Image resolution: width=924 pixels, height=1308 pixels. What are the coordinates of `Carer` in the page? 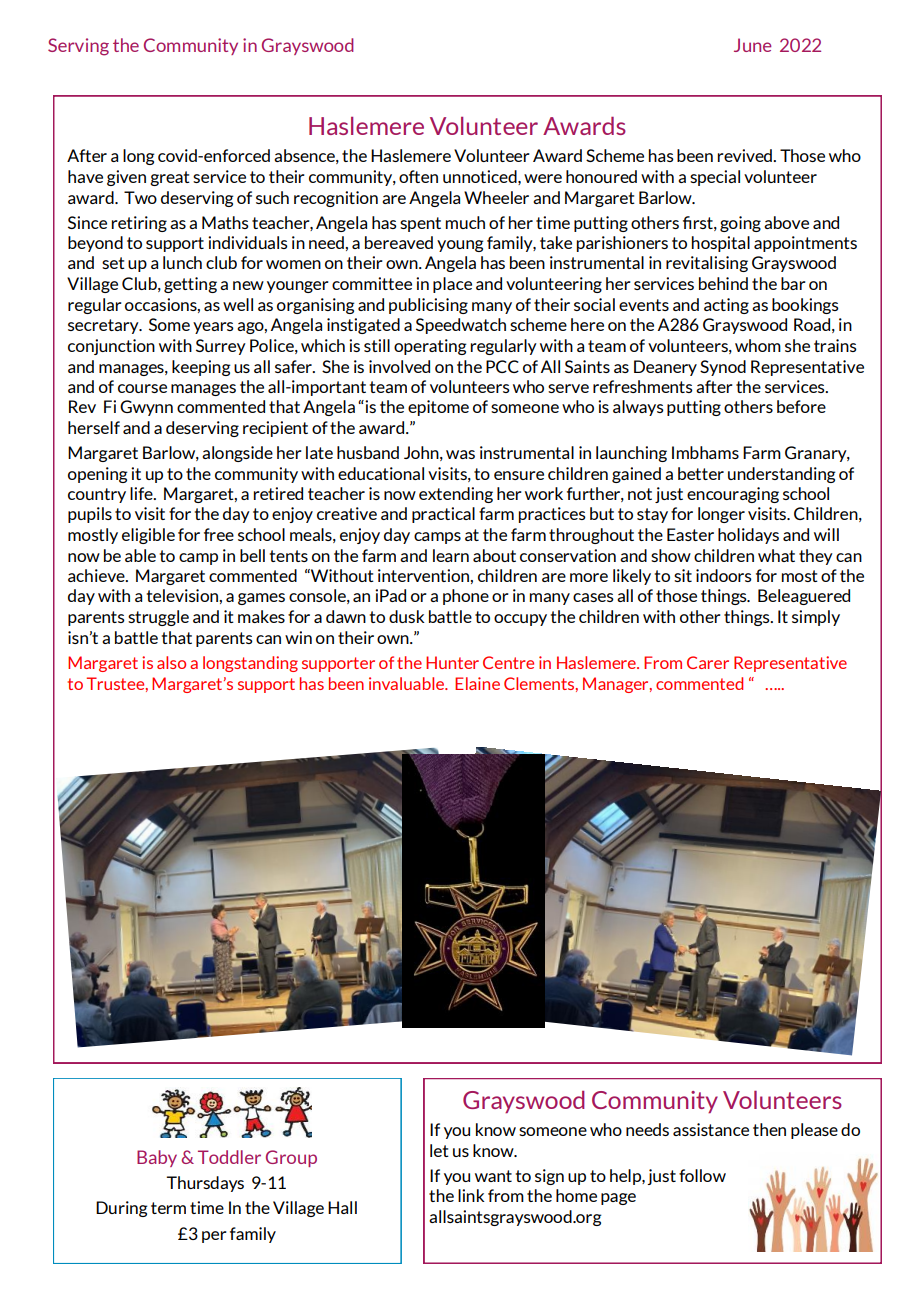 It's located at (708, 662).
